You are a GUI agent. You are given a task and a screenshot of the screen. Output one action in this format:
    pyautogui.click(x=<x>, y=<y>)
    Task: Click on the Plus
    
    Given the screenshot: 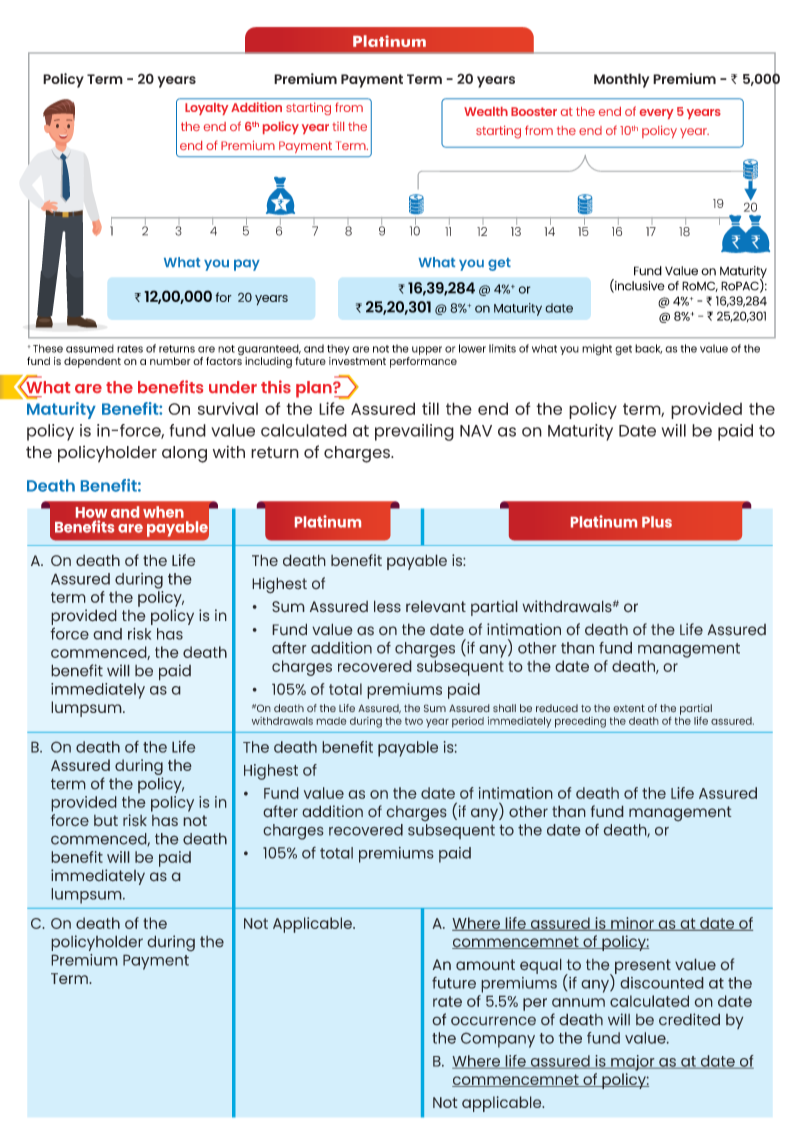 What is the action you would take?
    pyautogui.click(x=657, y=522)
